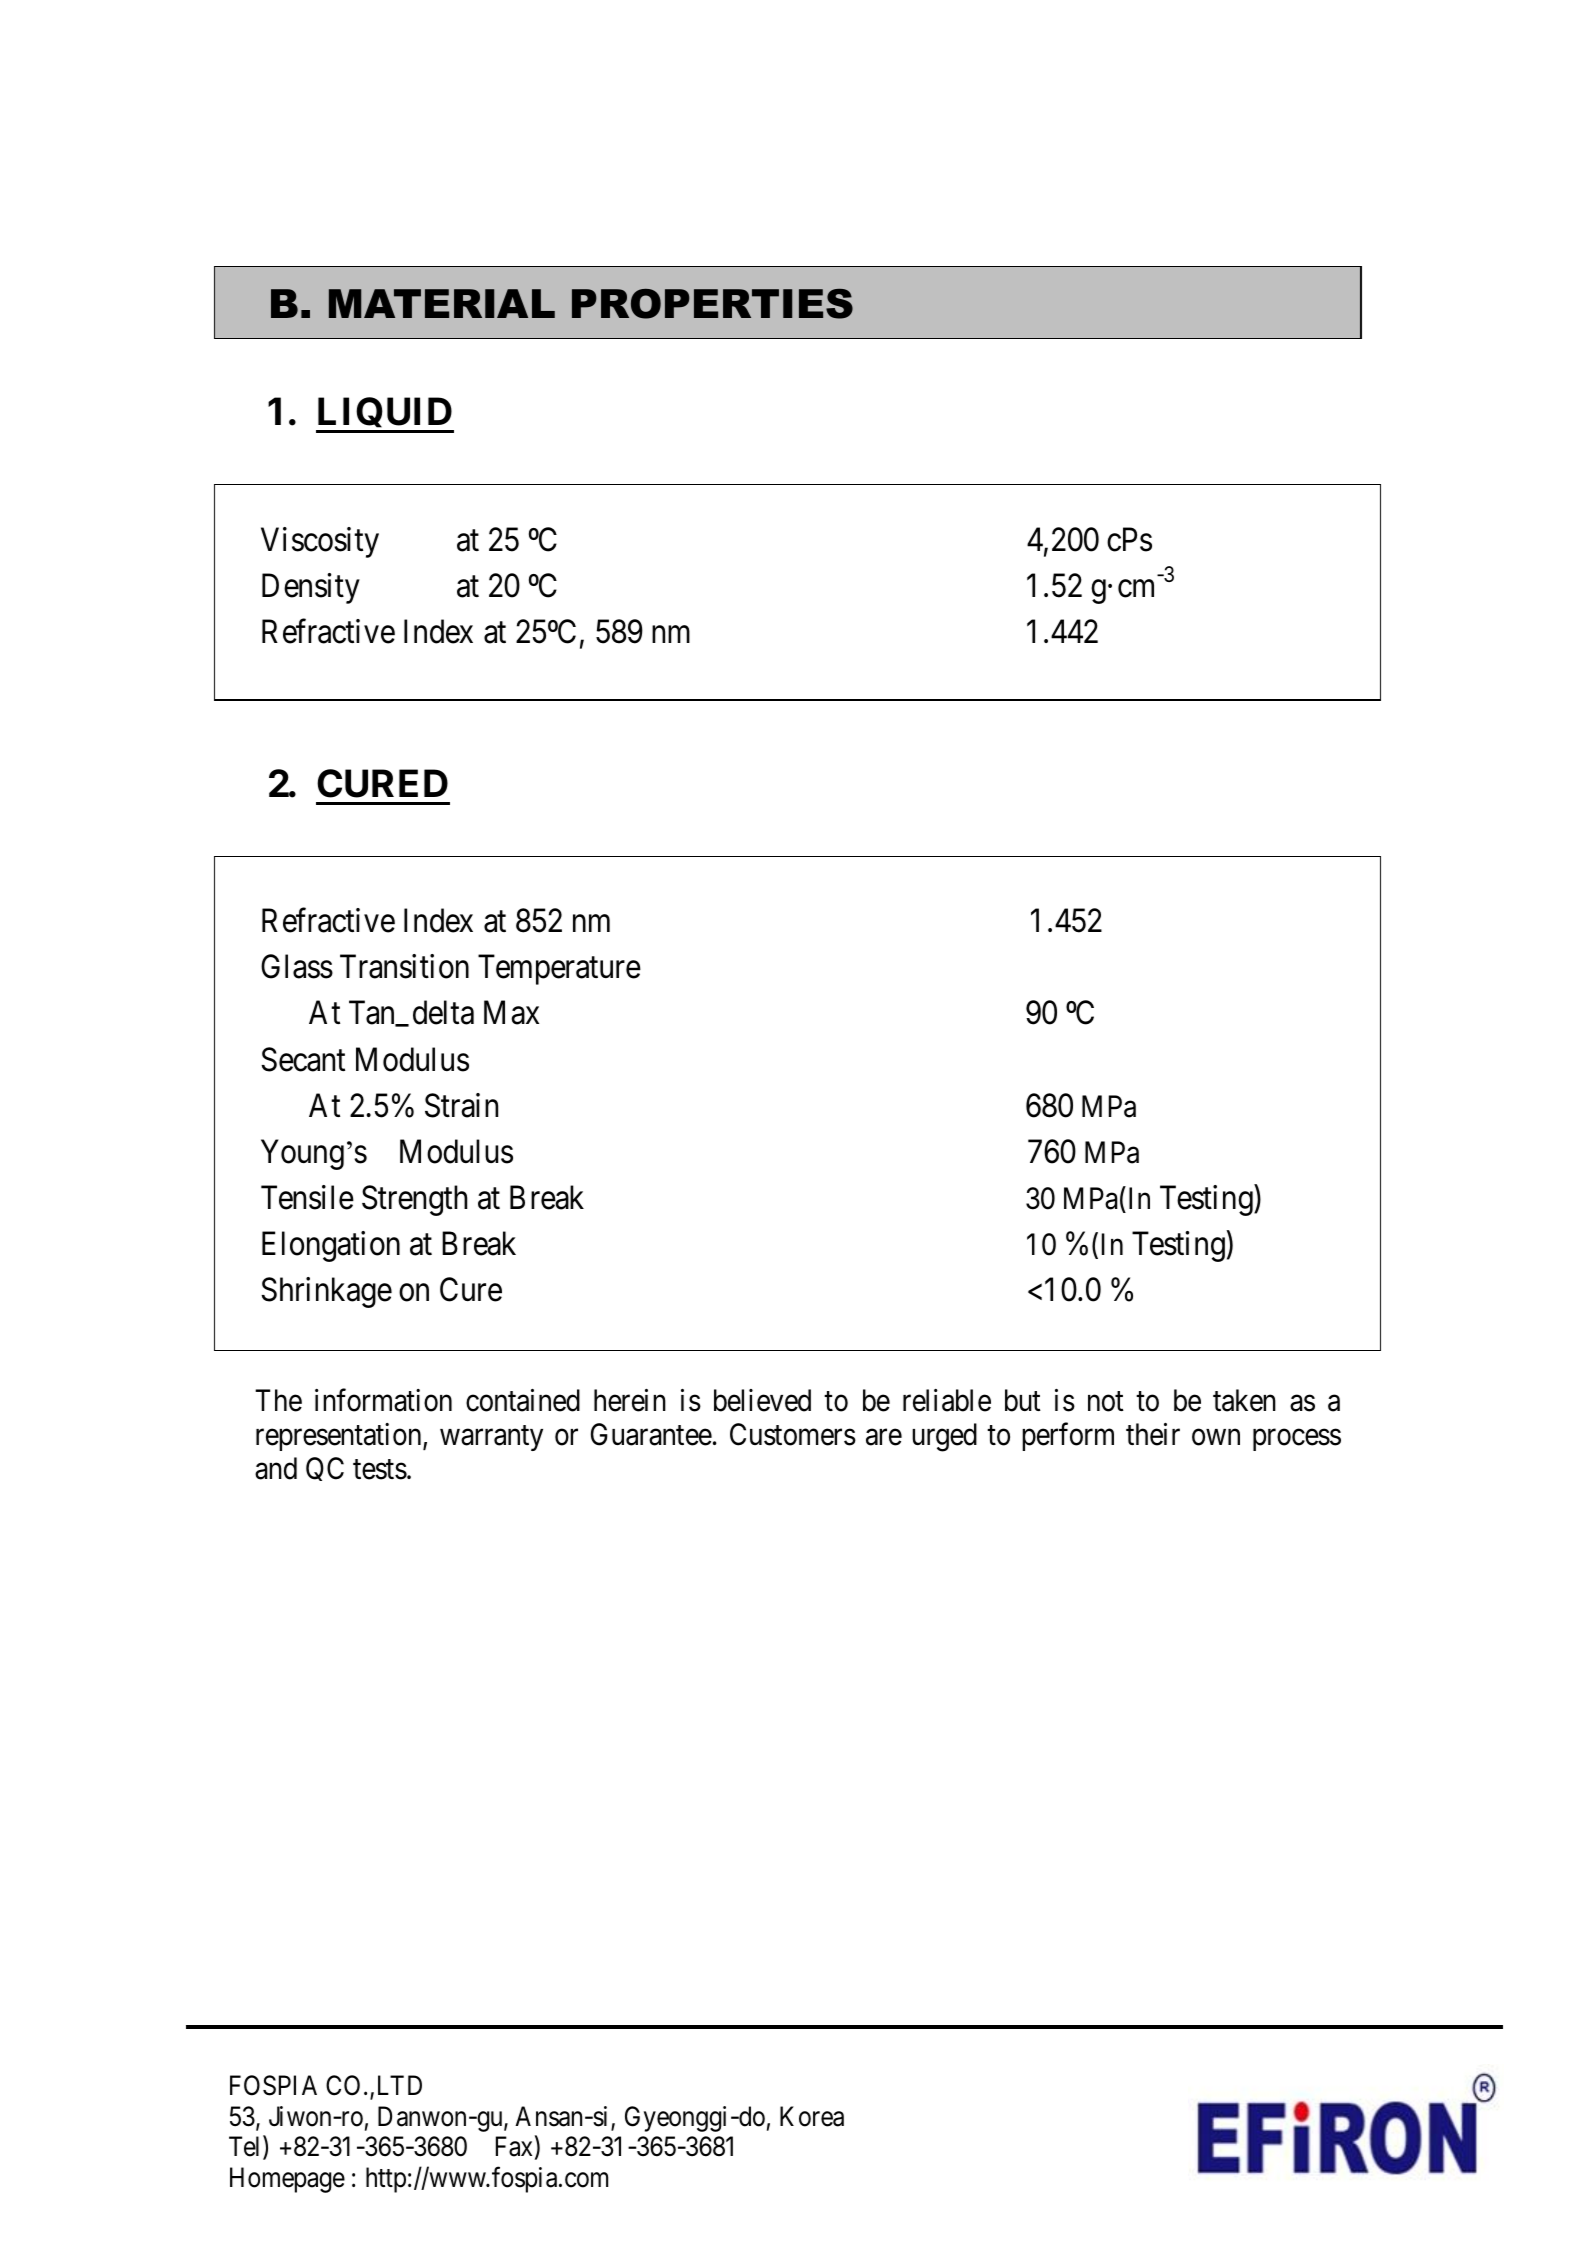 This document has height=2255, width=1595. Describe the element at coordinates (1023, 1400) in the document. I see `but` at that location.
